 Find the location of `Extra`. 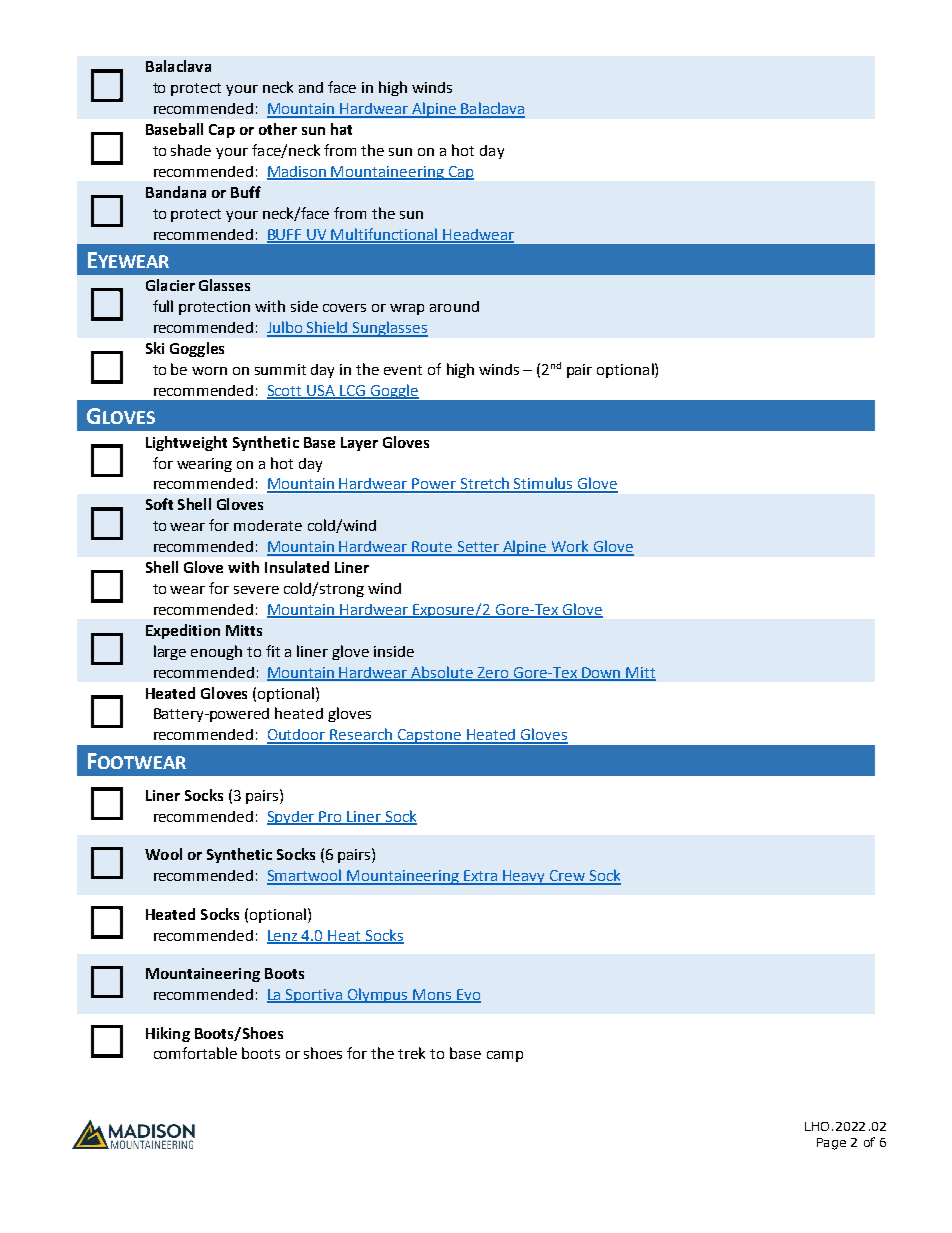

Extra is located at coordinates (481, 877).
